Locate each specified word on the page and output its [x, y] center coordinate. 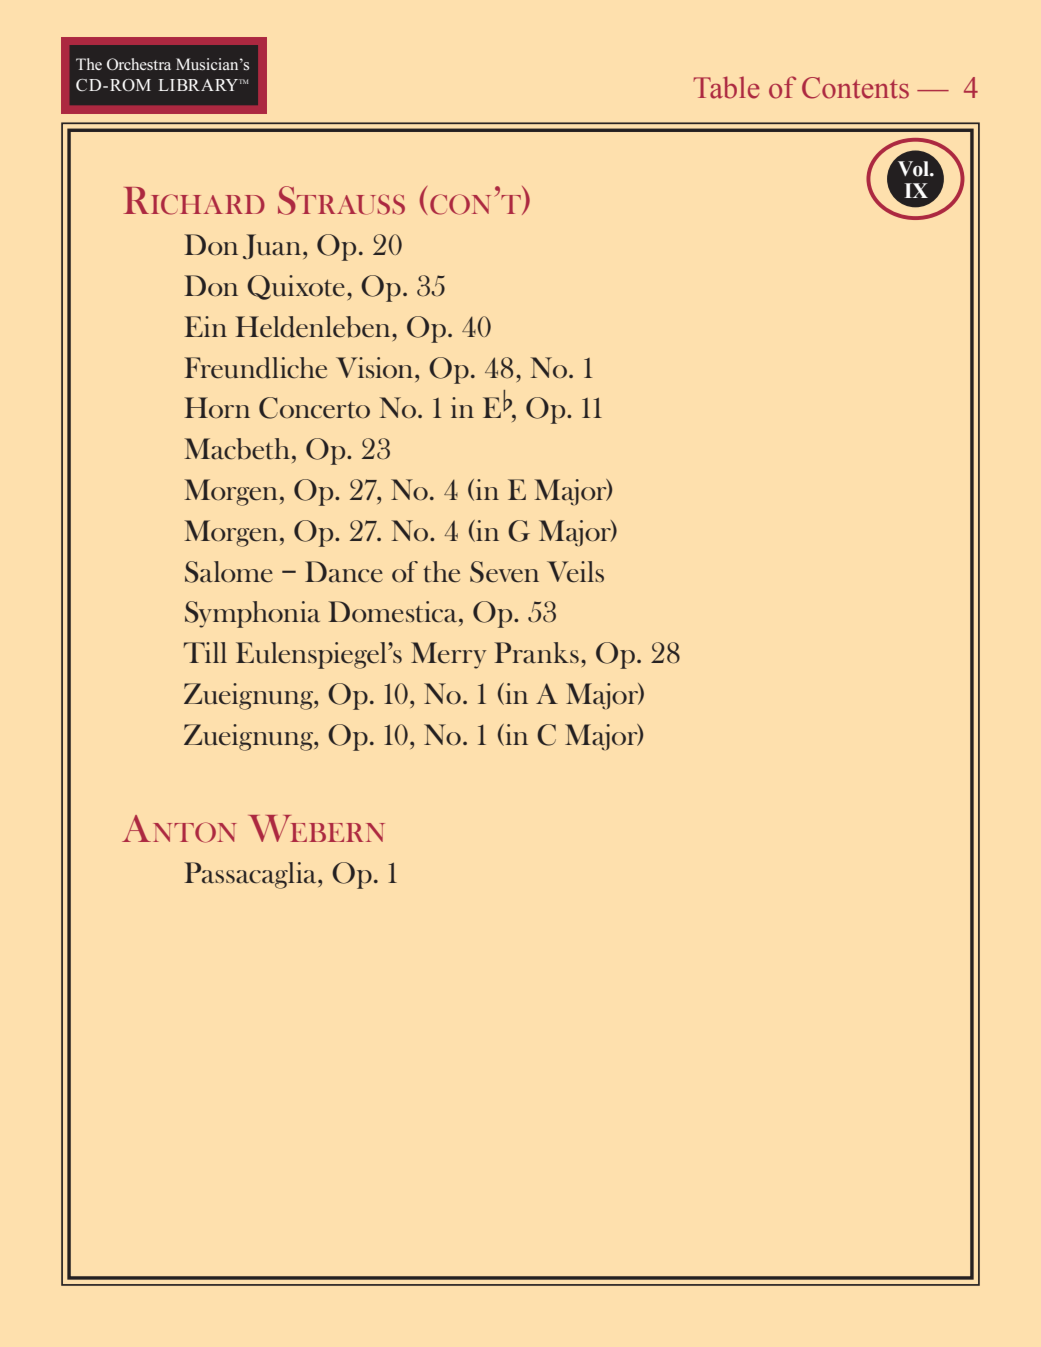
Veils [575, 572]
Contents [855, 88]
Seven [504, 572]
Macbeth [237, 449]
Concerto [314, 408]
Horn [217, 407]
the [441, 572]
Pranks [536, 653]
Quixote [296, 287]
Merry [448, 655]
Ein [205, 326]
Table [726, 87]
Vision [376, 367]
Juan [273, 246]
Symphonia [252, 614]
